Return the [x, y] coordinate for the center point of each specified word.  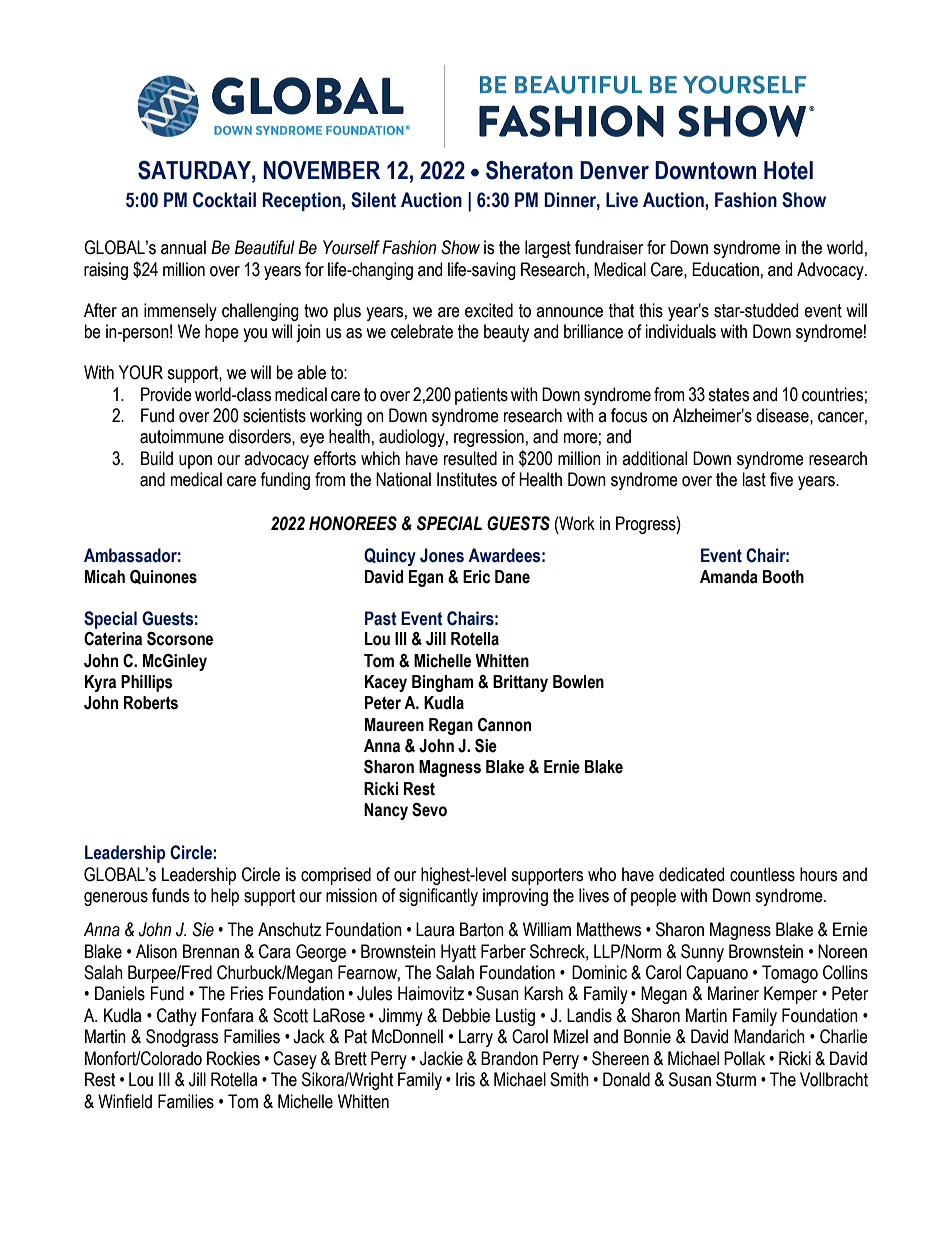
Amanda [729, 577]
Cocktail [224, 200]
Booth [783, 577]
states [728, 395]
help [225, 897]
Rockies [233, 1058]
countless [762, 874]
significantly [438, 897]
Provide [166, 394]
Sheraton [529, 170]
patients [481, 396]
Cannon [504, 725]
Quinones [163, 577]
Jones [442, 555]
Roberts [151, 703]
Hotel [788, 170]
